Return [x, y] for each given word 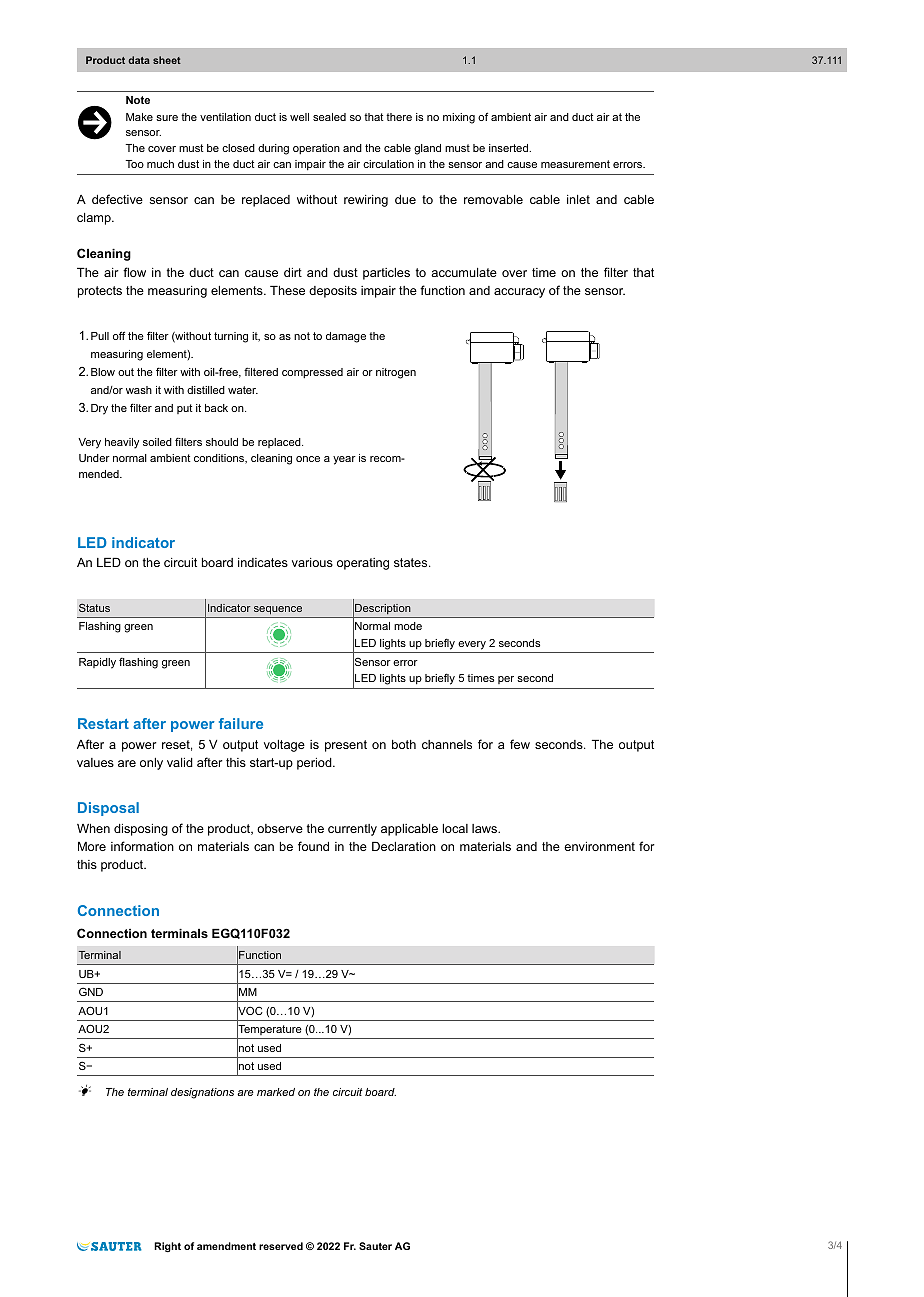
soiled [157, 442]
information [142, 846]
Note [138, 100]
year [344, 460]
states [412, 562]
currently [352, 830]
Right [167, 1247]
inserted [509, 148]
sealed [329, 117]
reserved [281, 1246]
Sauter [375, 1246]
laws [486, 828]
